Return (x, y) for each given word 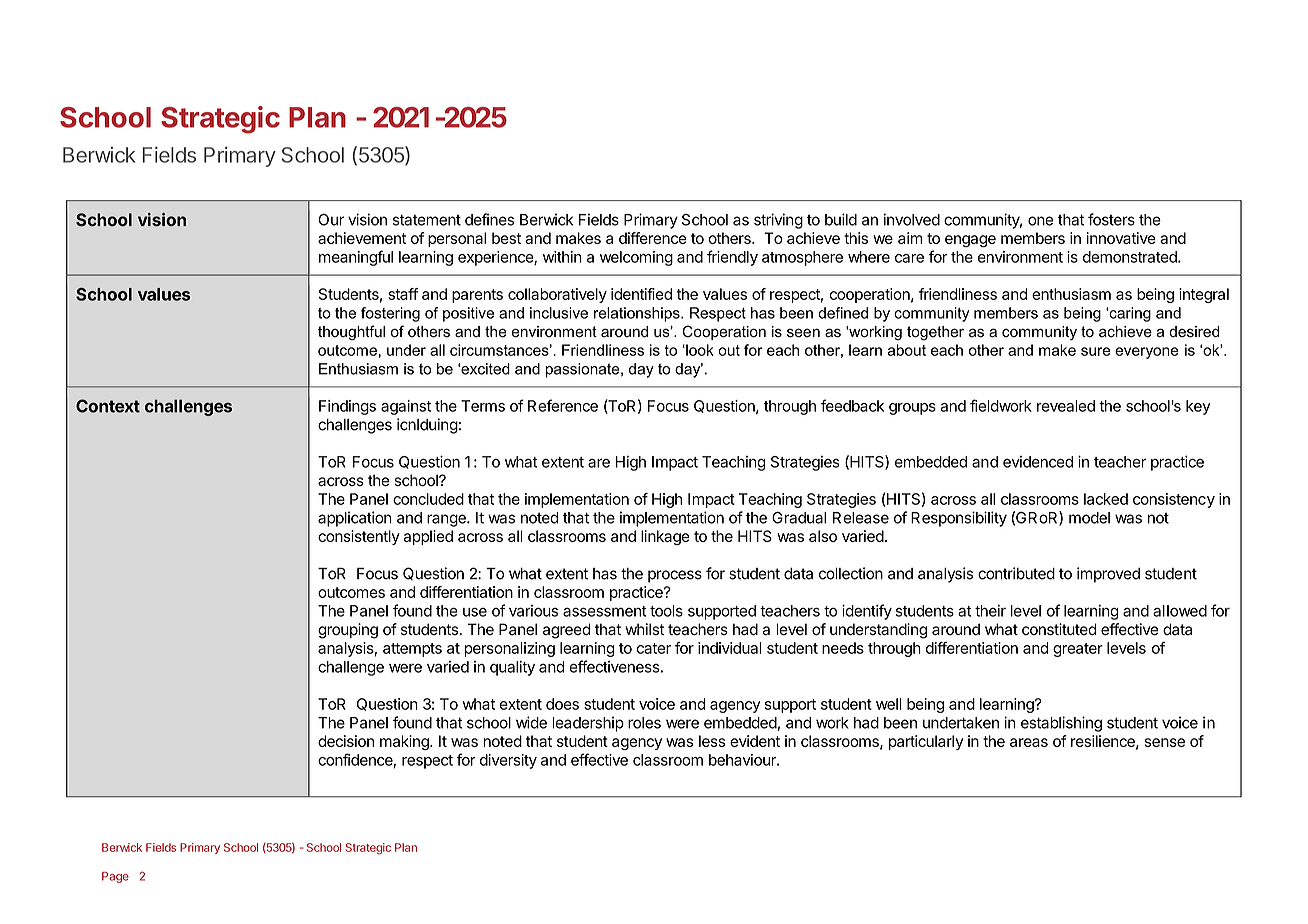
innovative (1121, 238)
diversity (508, 761)
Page (115, 877)
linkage (665, 537)
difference (653, 238)
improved (1108, 575)
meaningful (356, 258)
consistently (359, 537)
